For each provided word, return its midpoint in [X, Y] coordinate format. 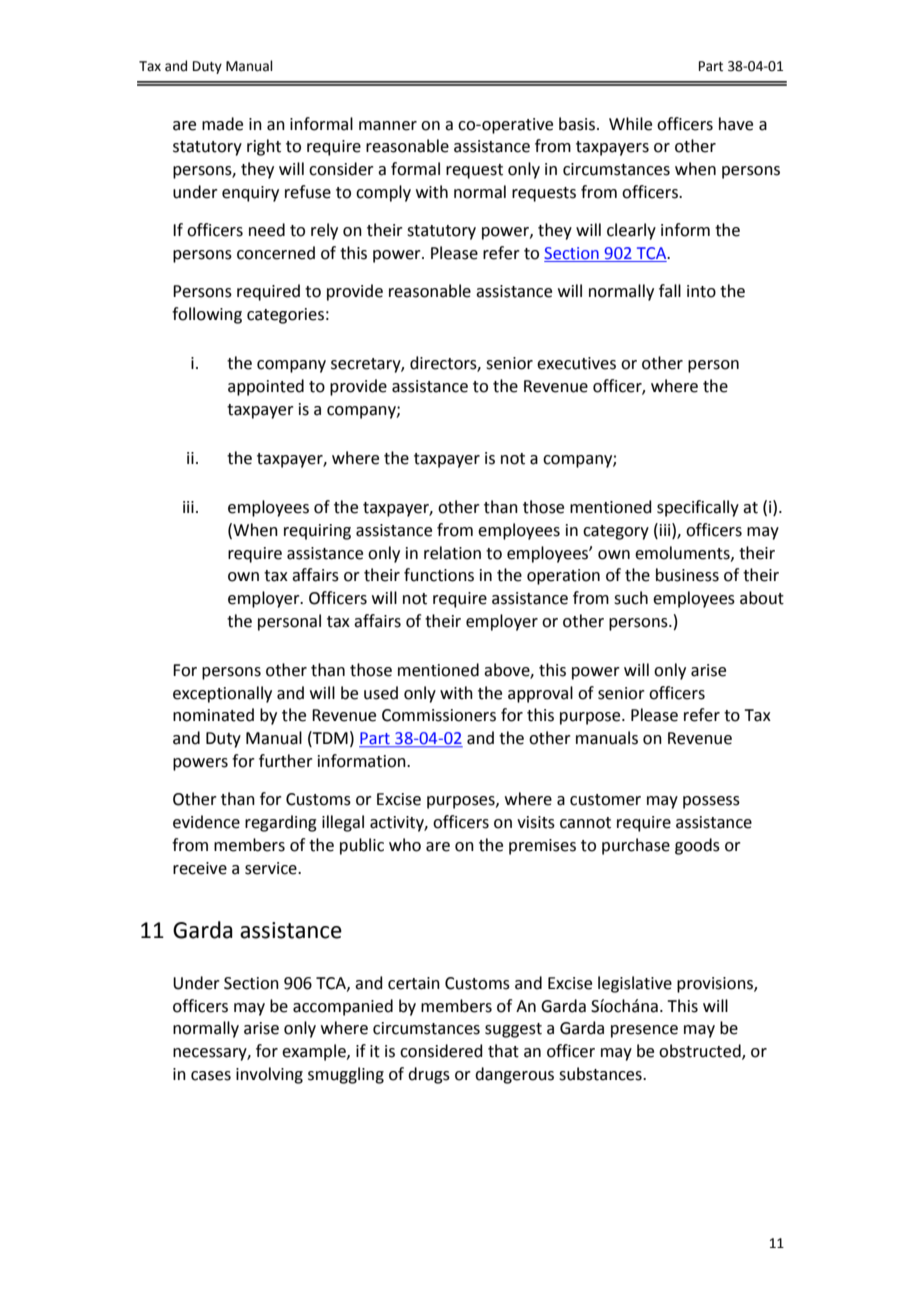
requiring [317, 532]
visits [536, 822]
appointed [266, 387]
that [503, 1051]
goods [697, 846]
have [736, 124]
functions [439, 575]
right [264, 147]
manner [388, 126]
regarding [281, 823]
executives [576, 363]
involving [269, 1075]
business [687, 575]
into [701, 291]
